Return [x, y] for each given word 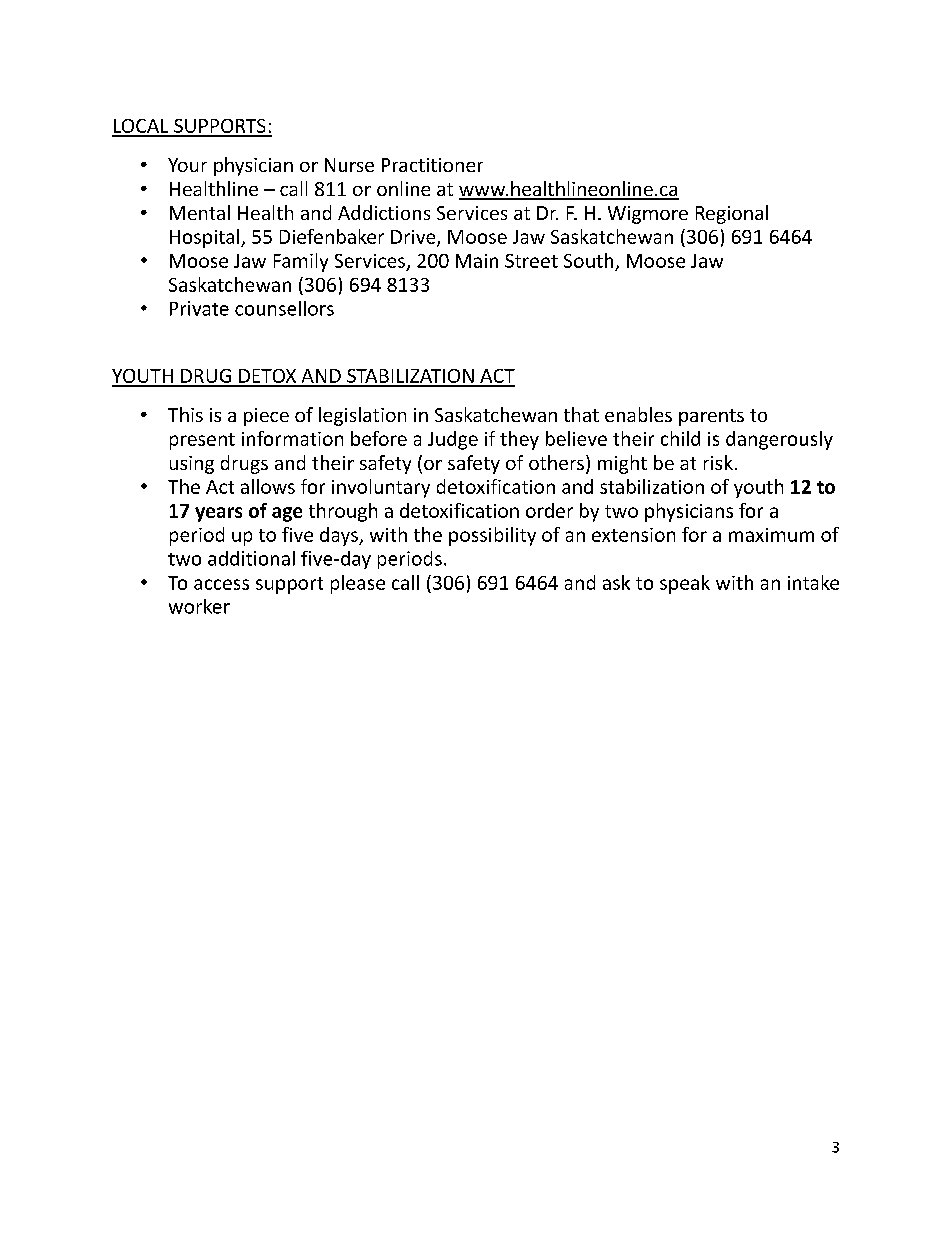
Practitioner [432, 165]
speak [685, 584]
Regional [732, 214]
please [358, 584]
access [221, 584]
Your [187, 165]
